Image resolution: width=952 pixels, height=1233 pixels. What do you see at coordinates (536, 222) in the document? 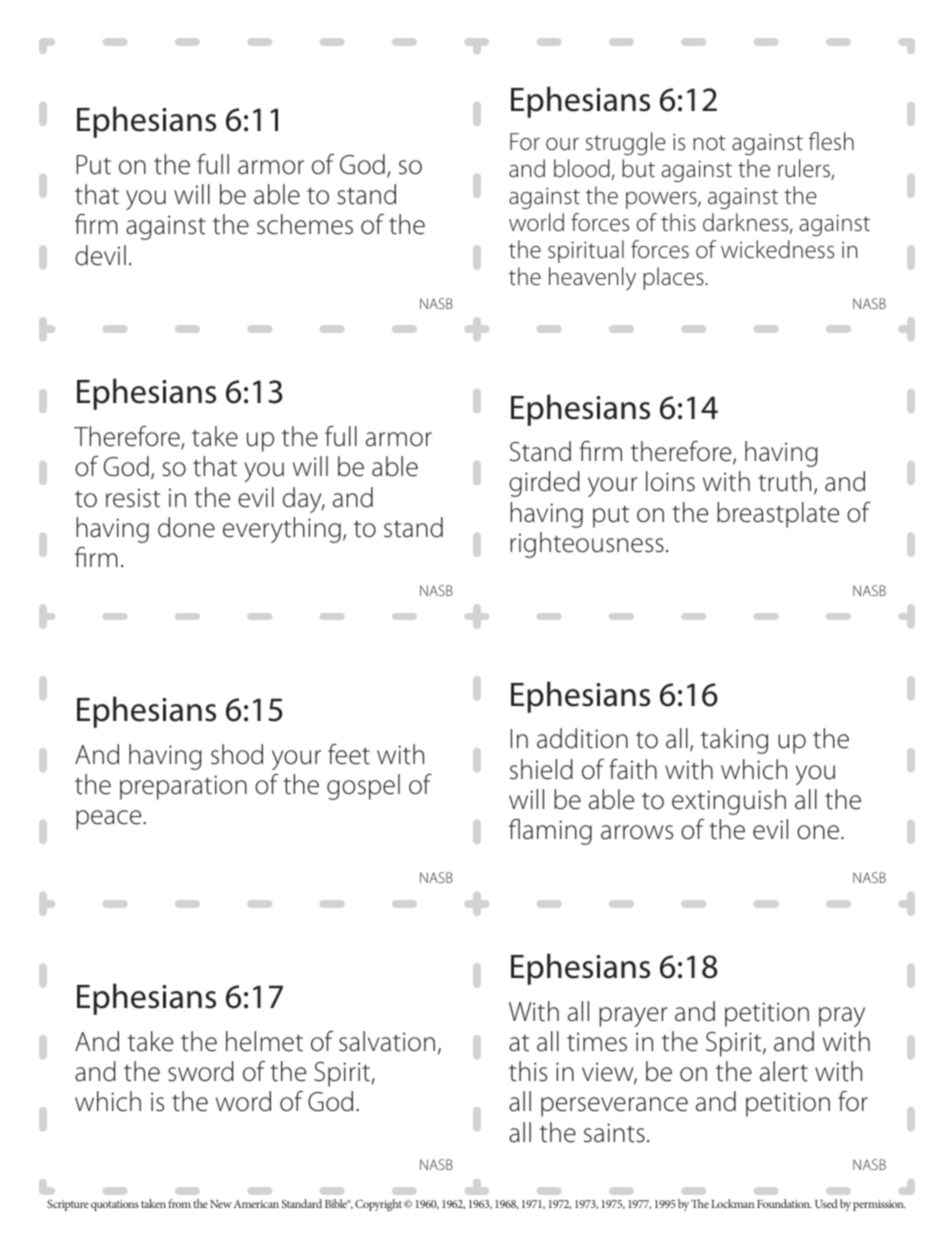
I see `world` at bounding box center [536, 222].
